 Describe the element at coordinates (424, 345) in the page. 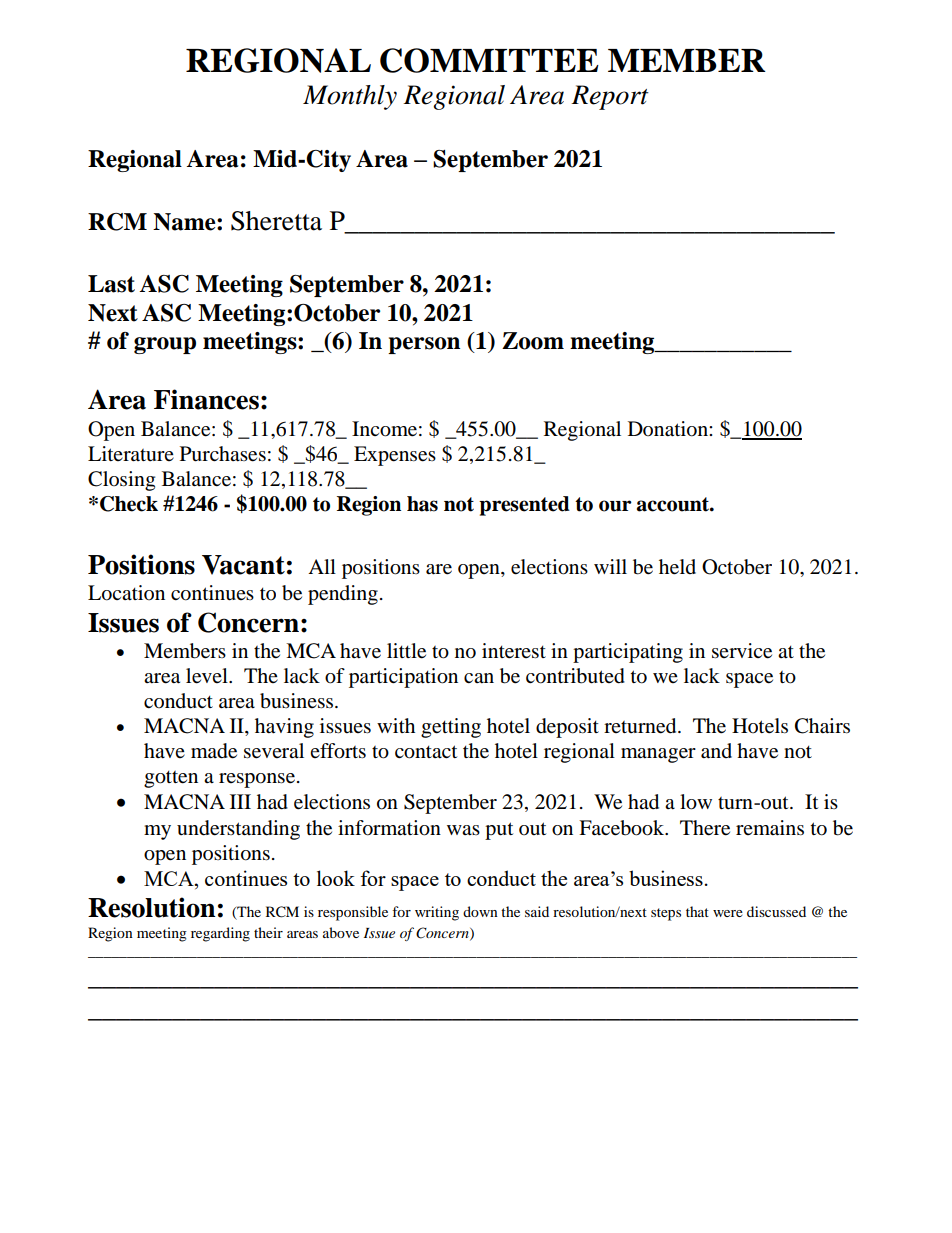

I see `person` at that location.
